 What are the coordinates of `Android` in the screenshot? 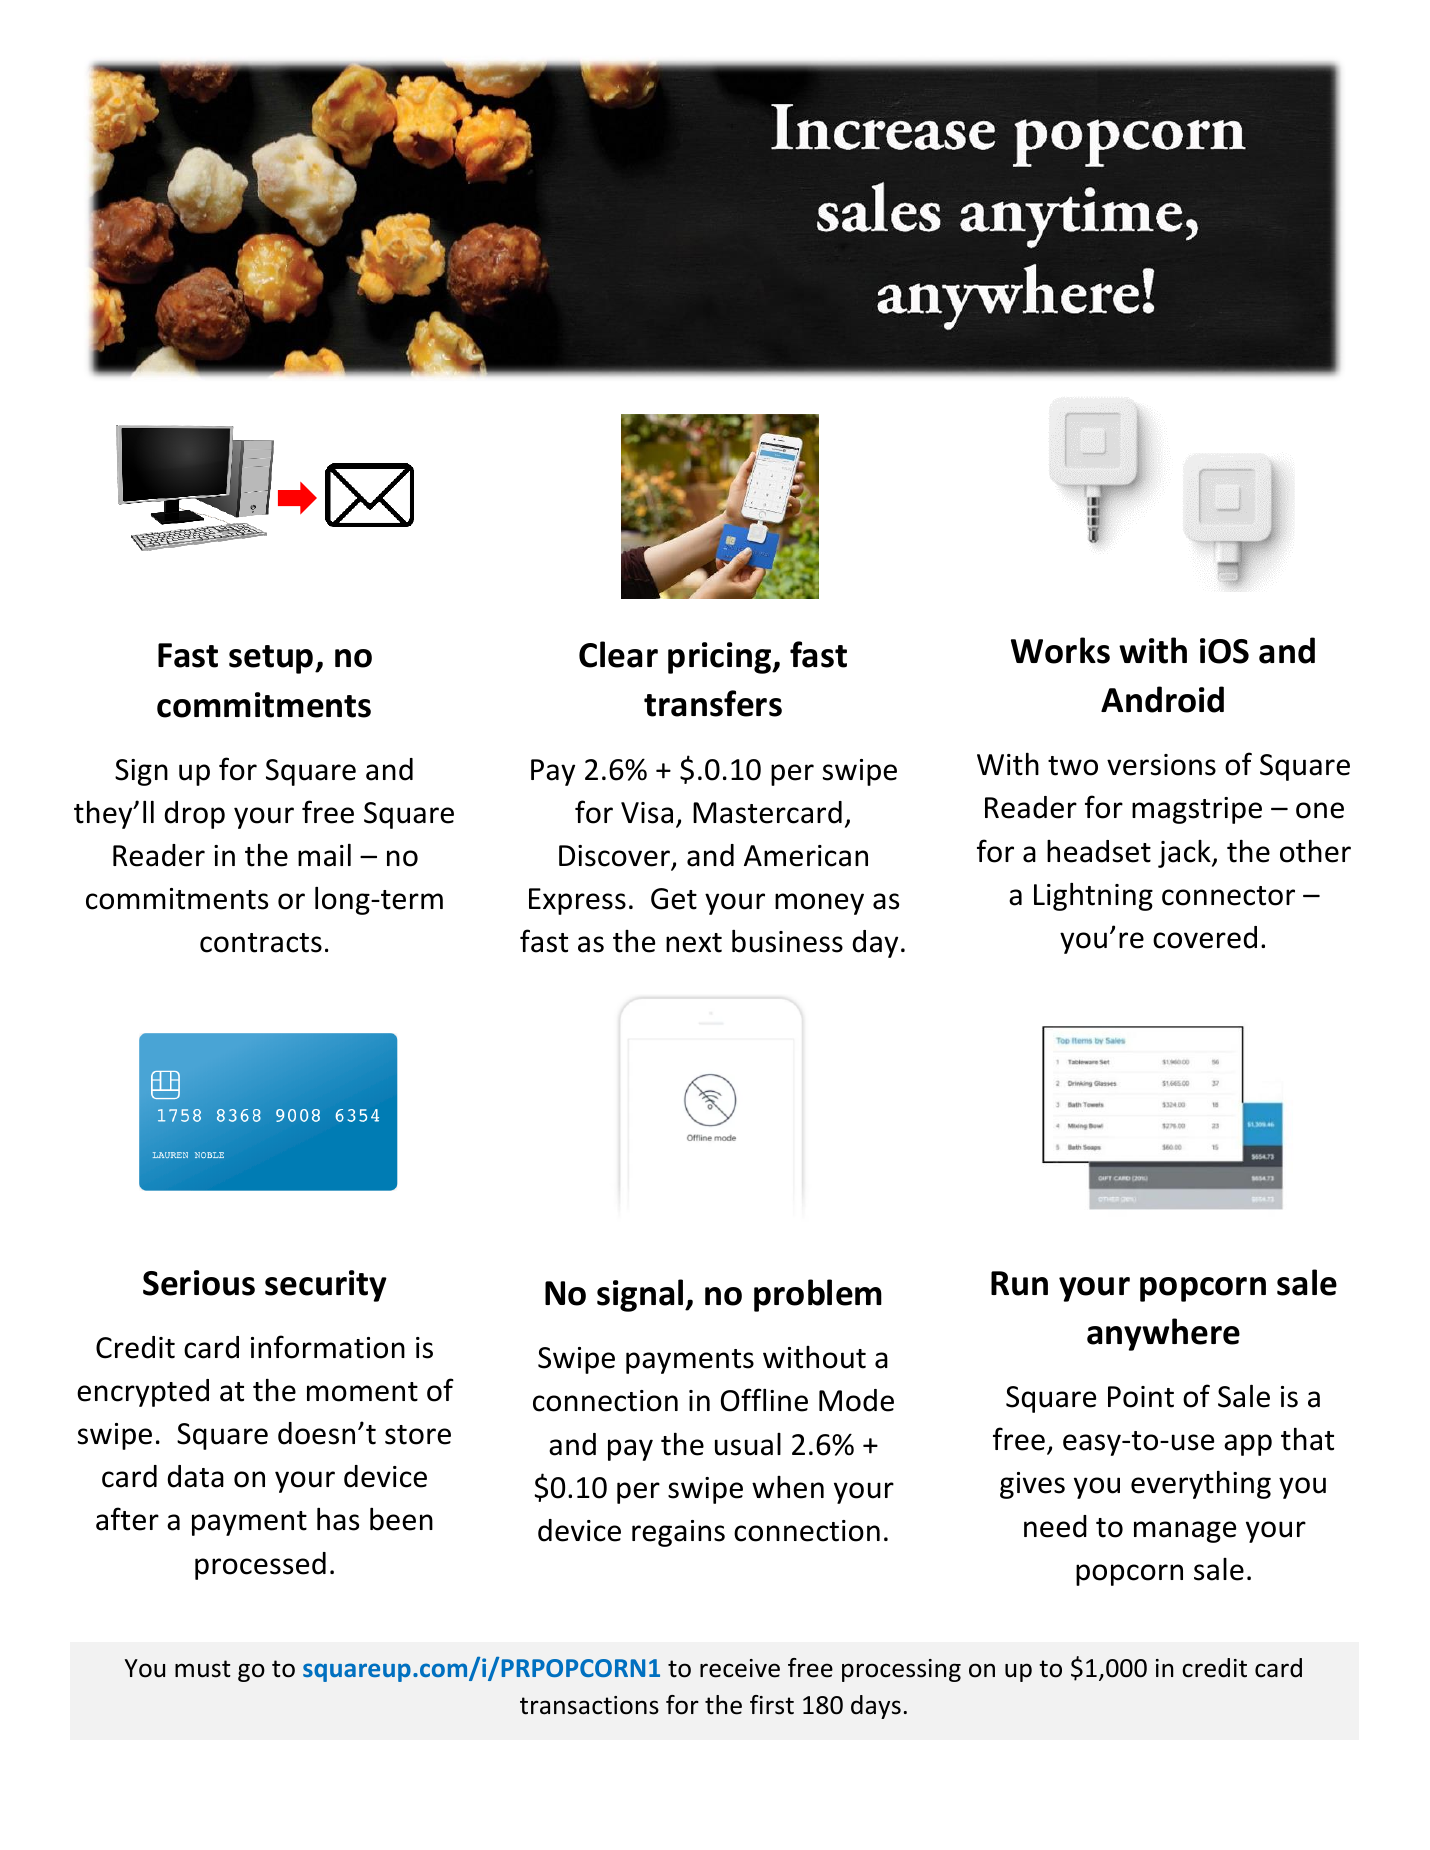 It's located at (1162, 699).
